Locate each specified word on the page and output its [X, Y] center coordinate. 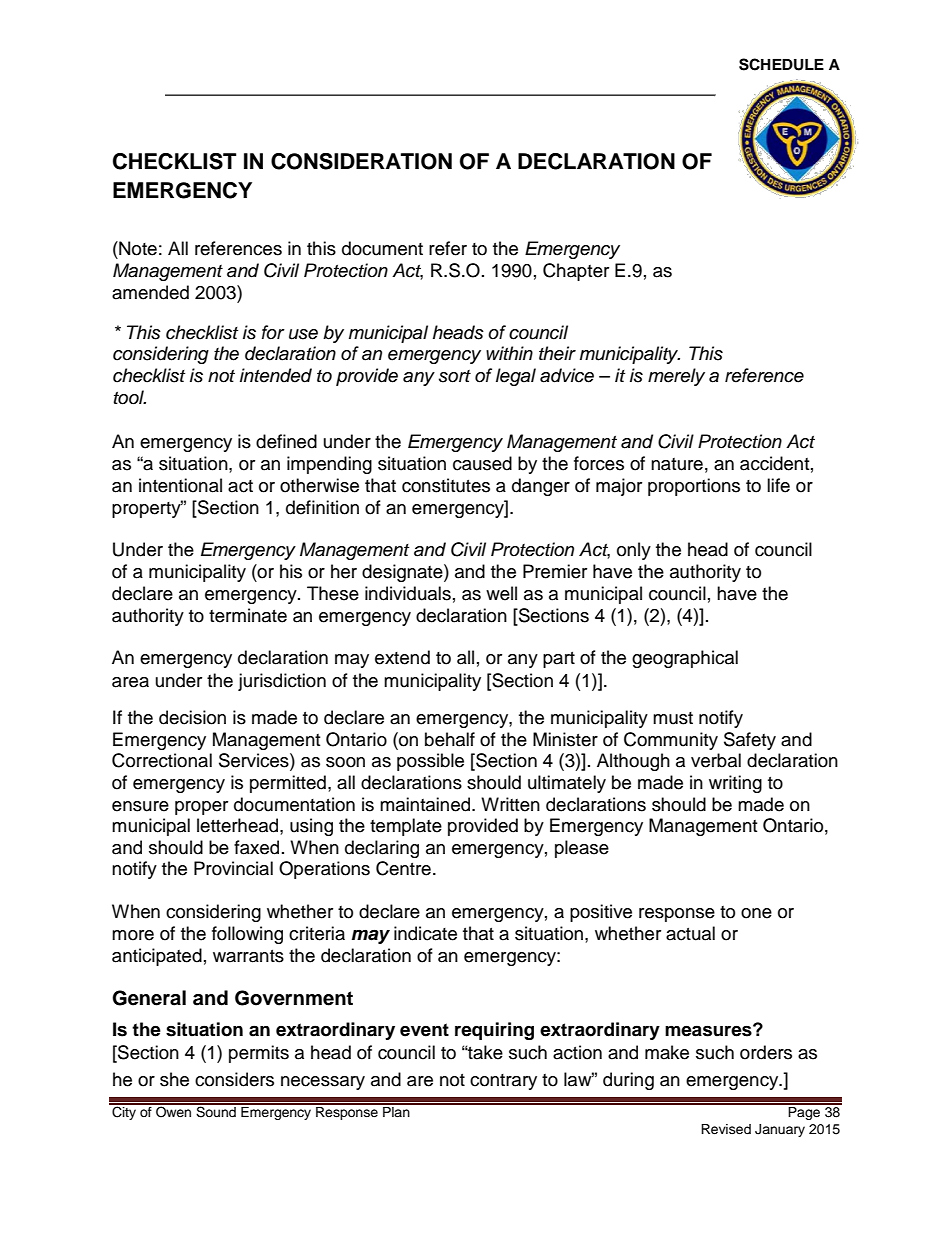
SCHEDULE [781, 64]
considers [234, 1079]
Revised [726, 1129]
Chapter [576, 272]
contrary [503, 1082]
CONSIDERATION [361, 161]
